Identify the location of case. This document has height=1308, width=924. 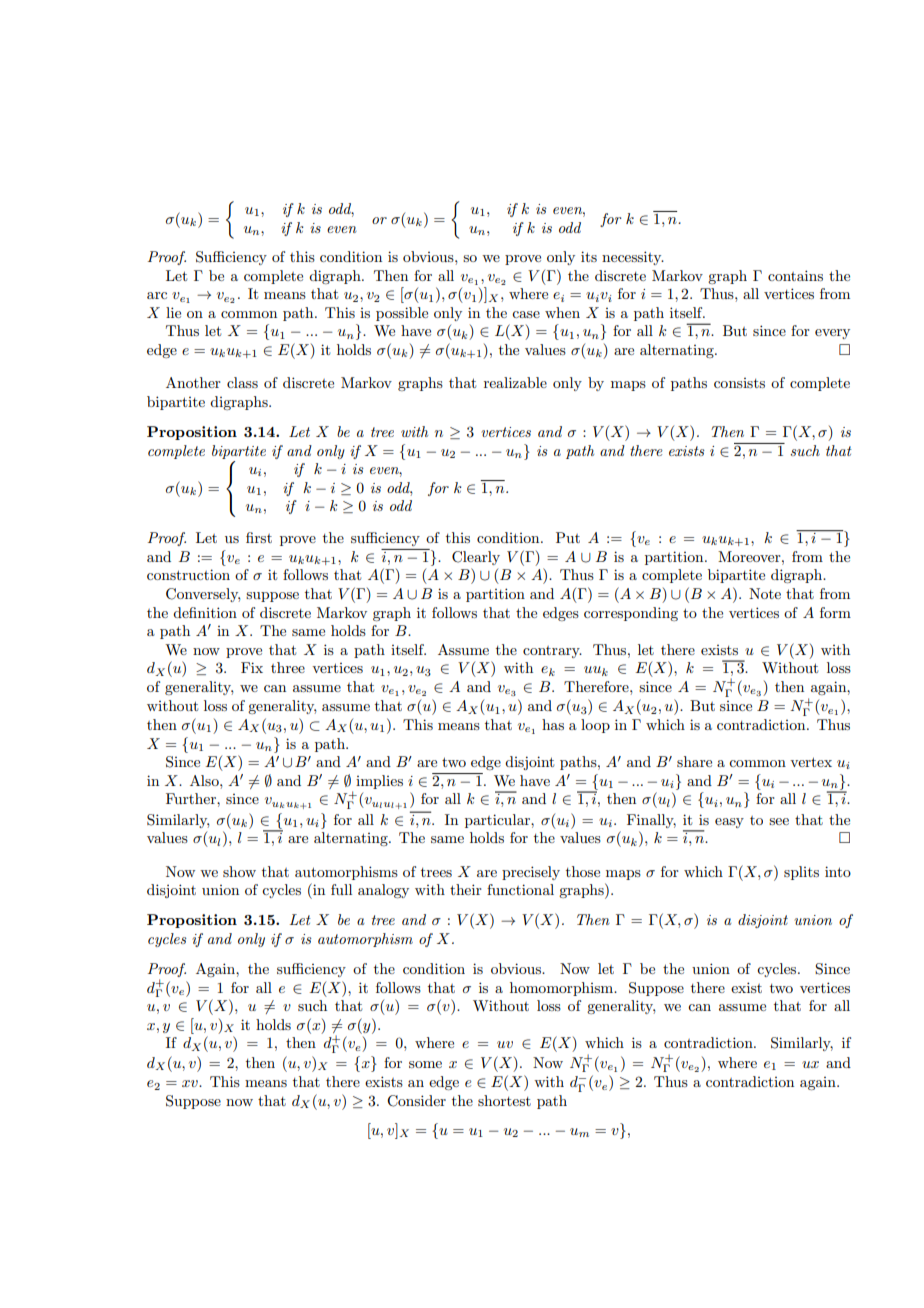
(526, 314).
